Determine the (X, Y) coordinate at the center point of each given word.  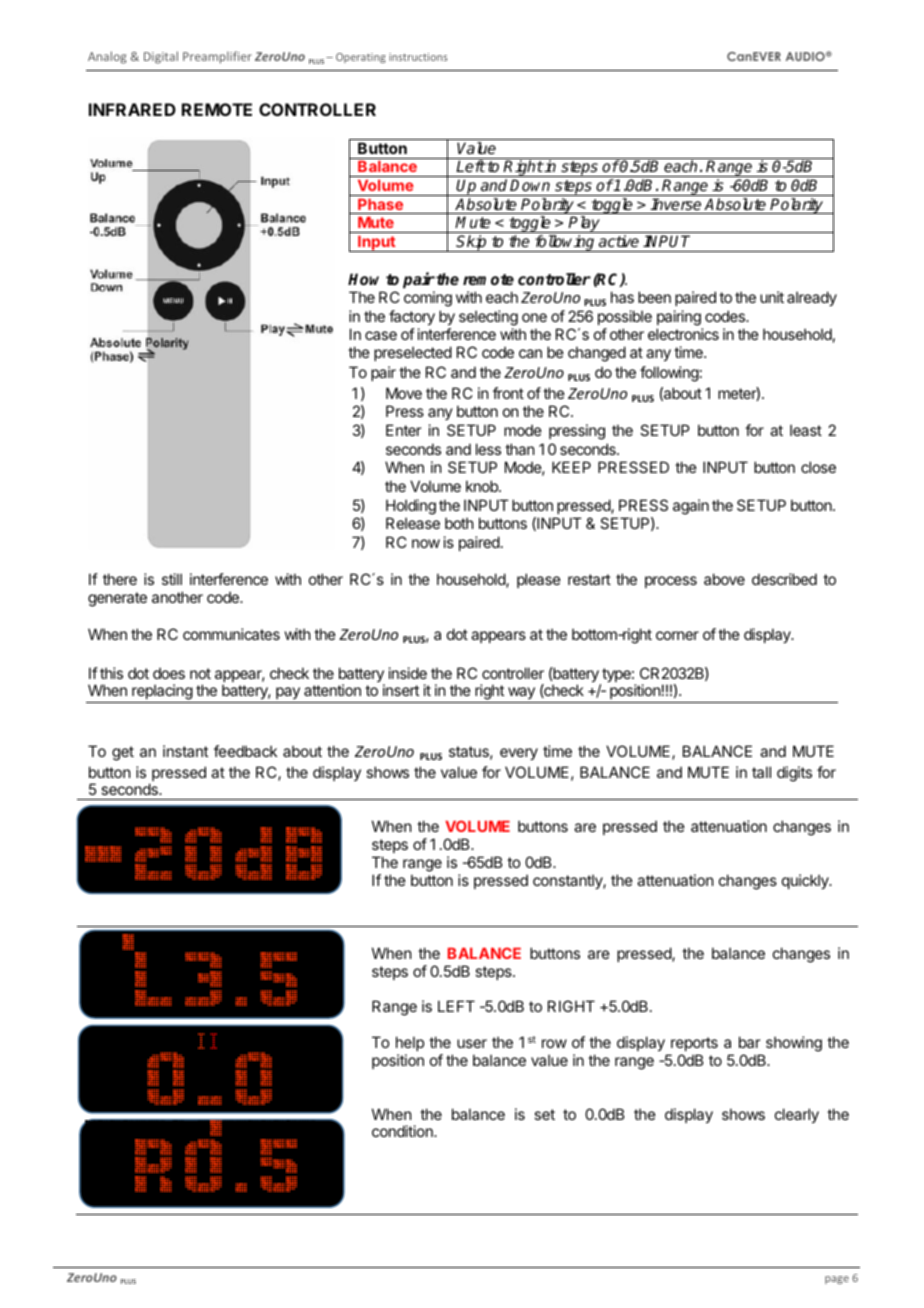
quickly (806, 881)
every (519, 754)
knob (483, 486)
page (837, 1280)
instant (185, 751)
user (472, 1043)
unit (772, 297)
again (691, 507)
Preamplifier (217, 57)
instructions (418, 57)
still (172, 579)
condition (403, 1131)
